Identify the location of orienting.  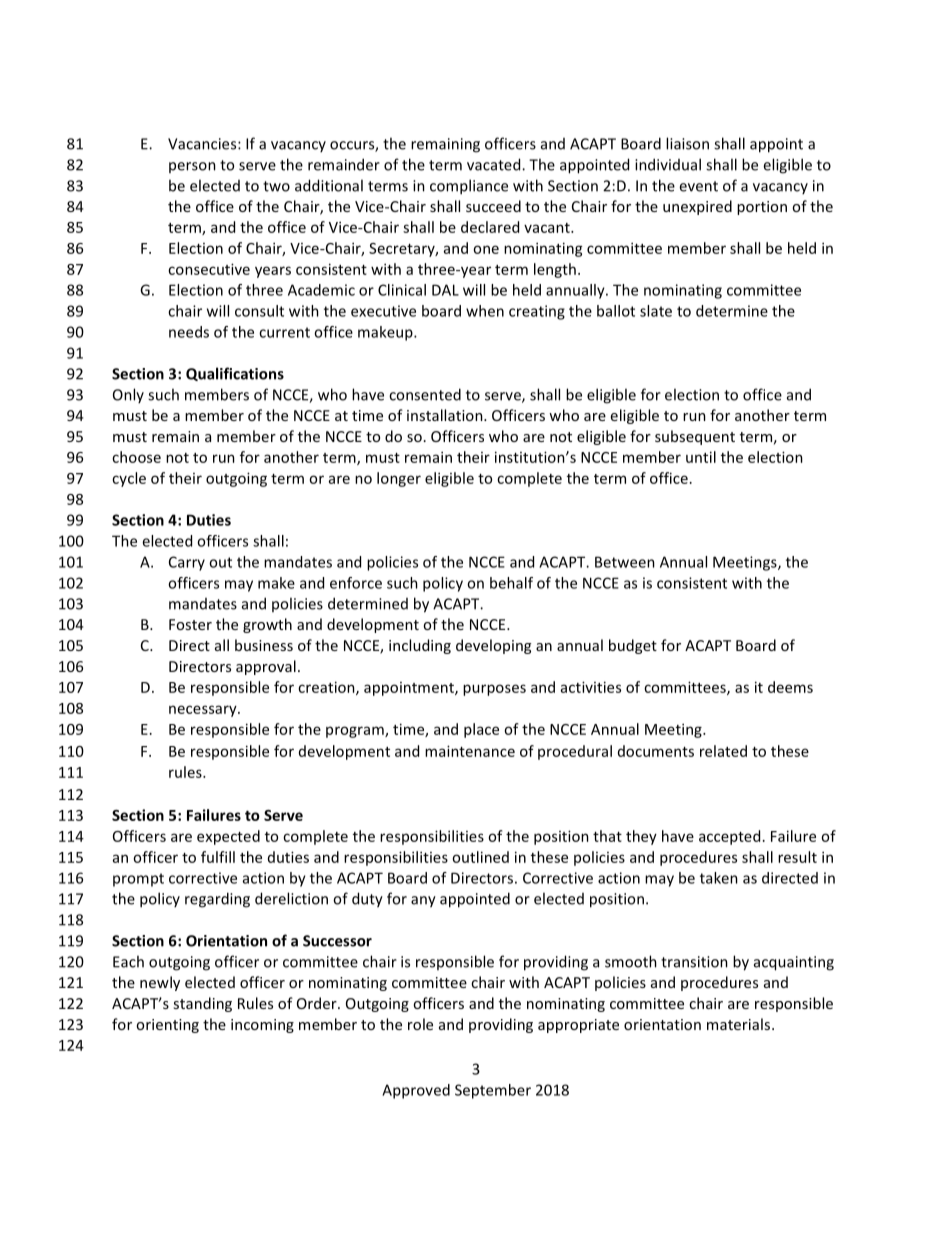
(167, 1026).
